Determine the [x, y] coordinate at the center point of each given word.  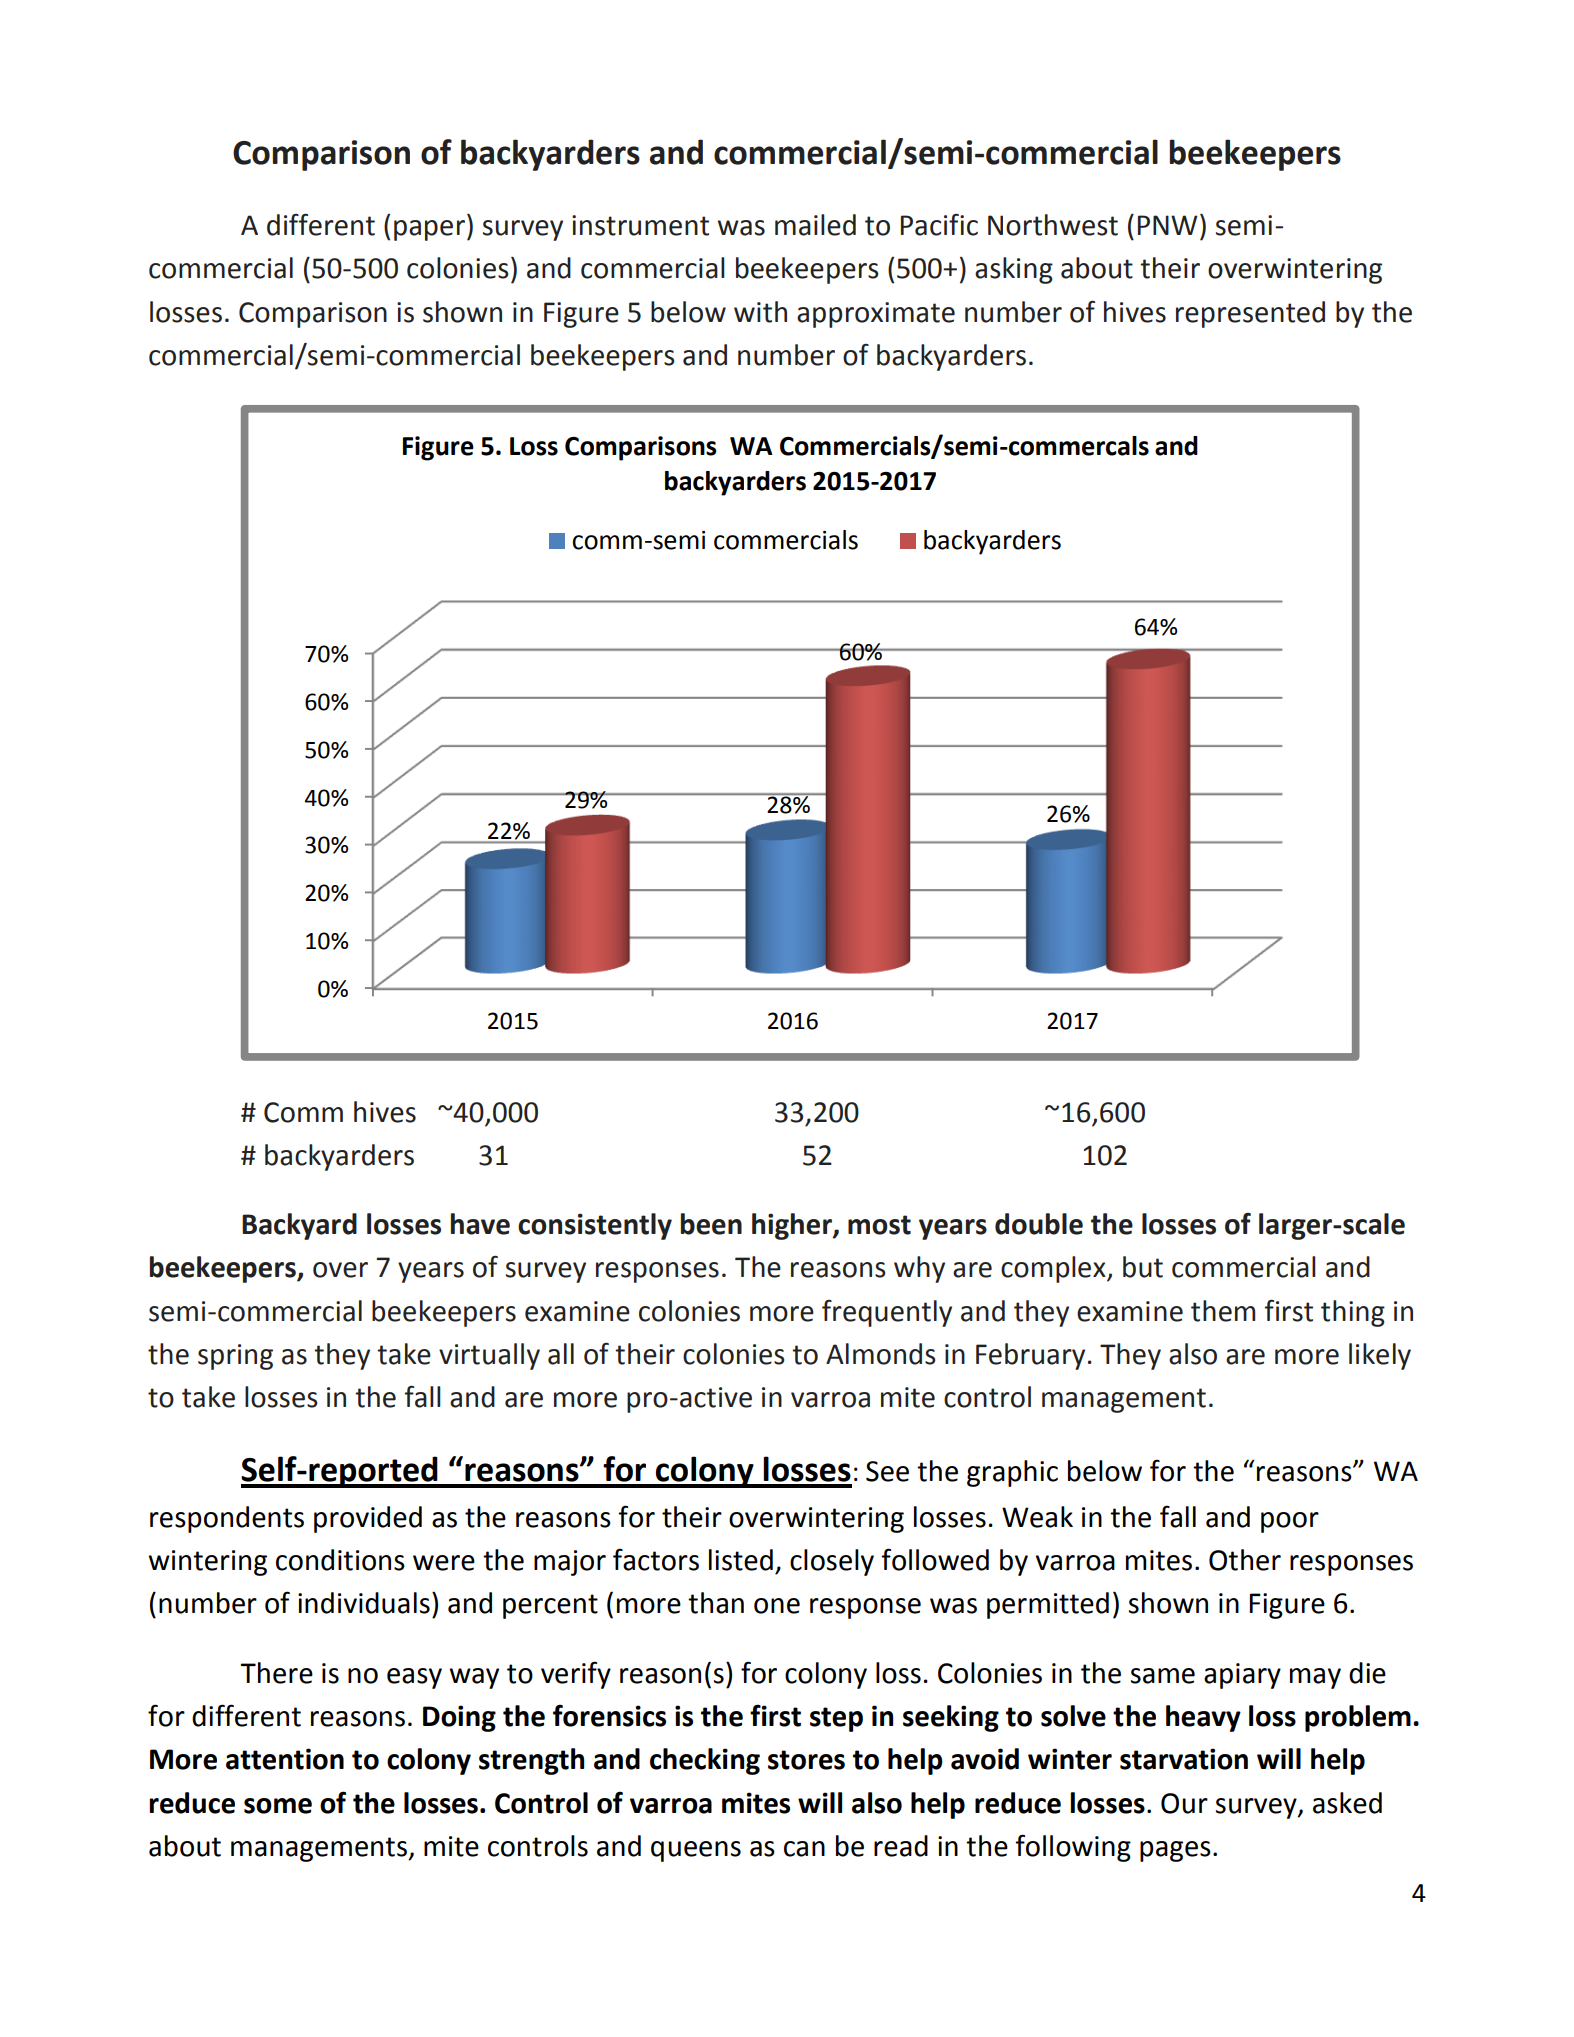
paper [429, 230]
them [1223, 1311]
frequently [887, 1313]
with [760, 312]
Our [1184, 1803]
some [278, 1806]
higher [793, 1226]
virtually [489, 1356]
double [1039, 1224]
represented [1250, 314]
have [480, 1224]
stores [806, 1760]
